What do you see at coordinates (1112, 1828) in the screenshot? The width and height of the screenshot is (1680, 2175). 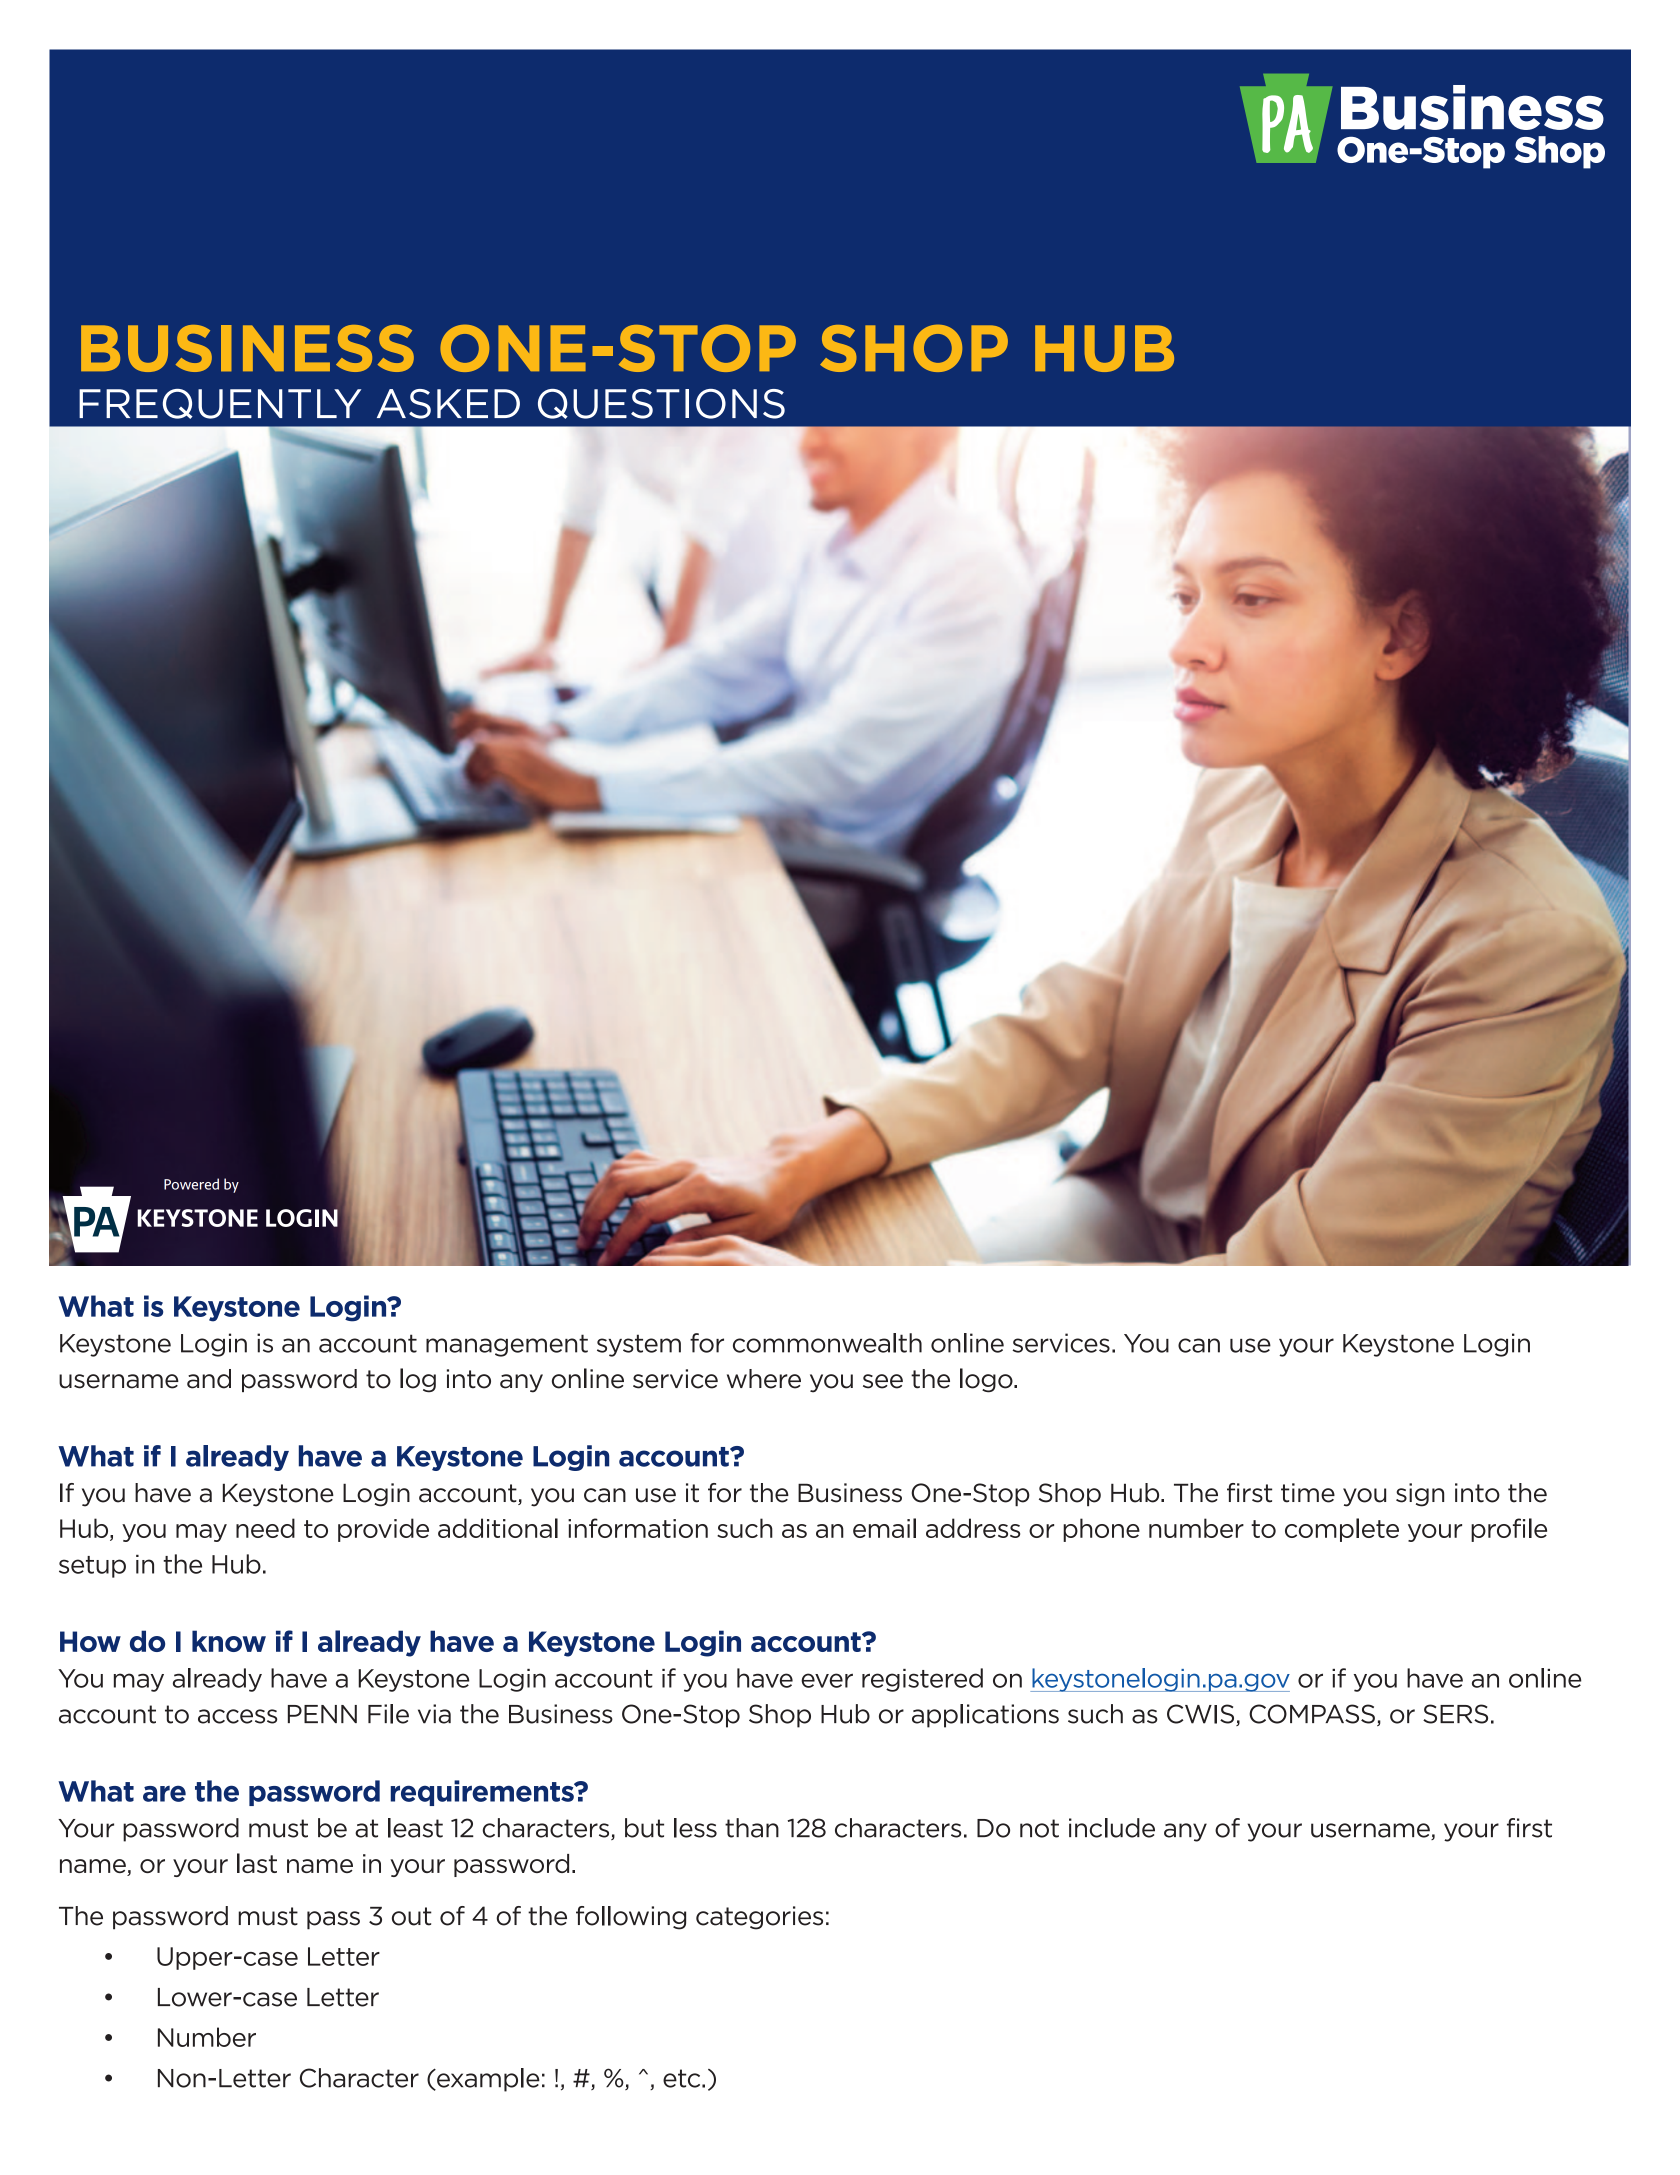 I see `include` at bounding box center [1112, 1828].
